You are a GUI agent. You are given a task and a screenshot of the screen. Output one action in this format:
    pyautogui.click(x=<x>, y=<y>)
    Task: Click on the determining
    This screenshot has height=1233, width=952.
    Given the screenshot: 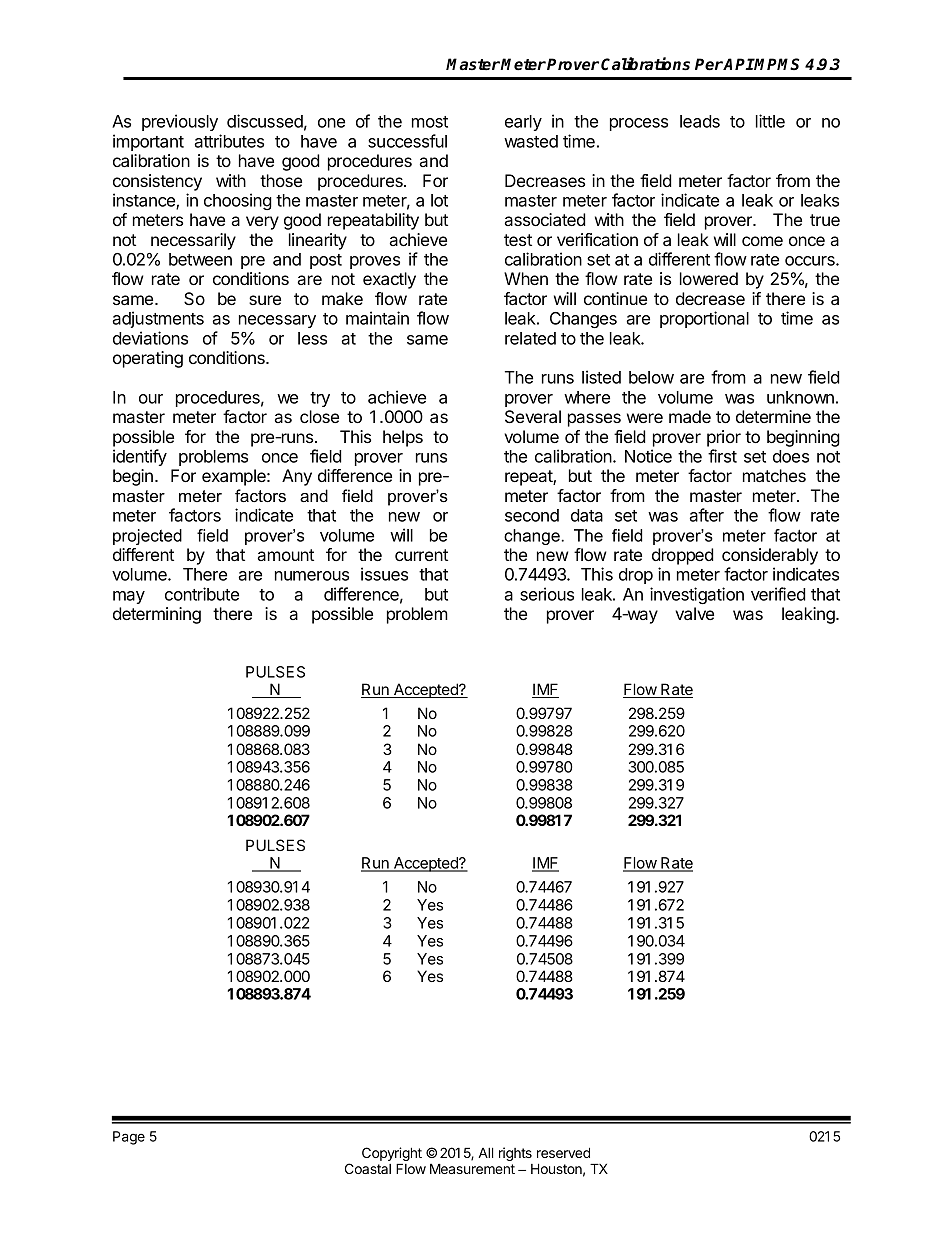 What is the action you would take?
    pyautogui.click(x=157, y=615)
